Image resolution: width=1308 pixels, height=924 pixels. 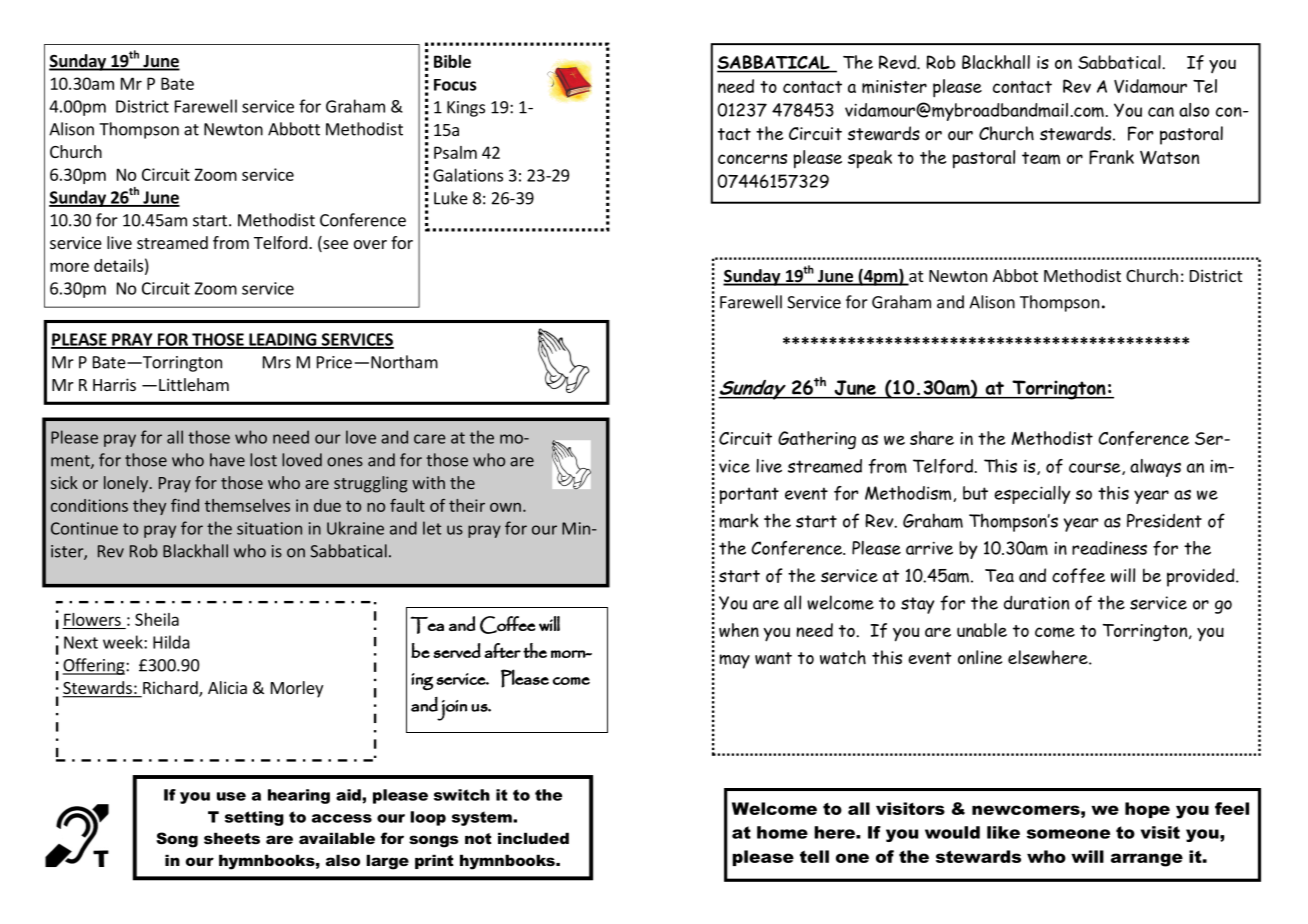 I want to click on sheets, so click(x=232, y=838).
